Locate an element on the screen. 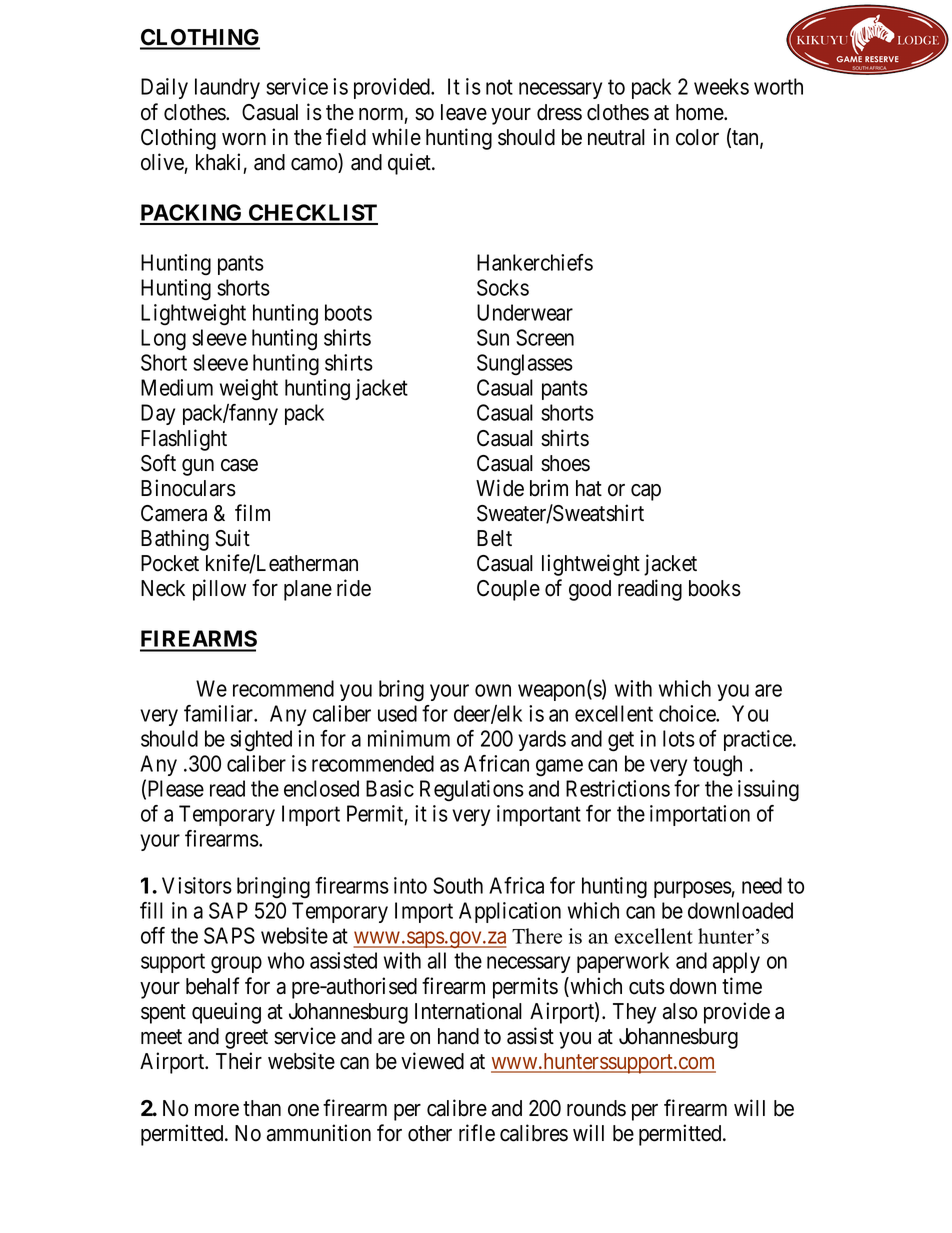 The width and height of the screenshot is (952, 1233). Neck is located at coordinates (163, 588).
